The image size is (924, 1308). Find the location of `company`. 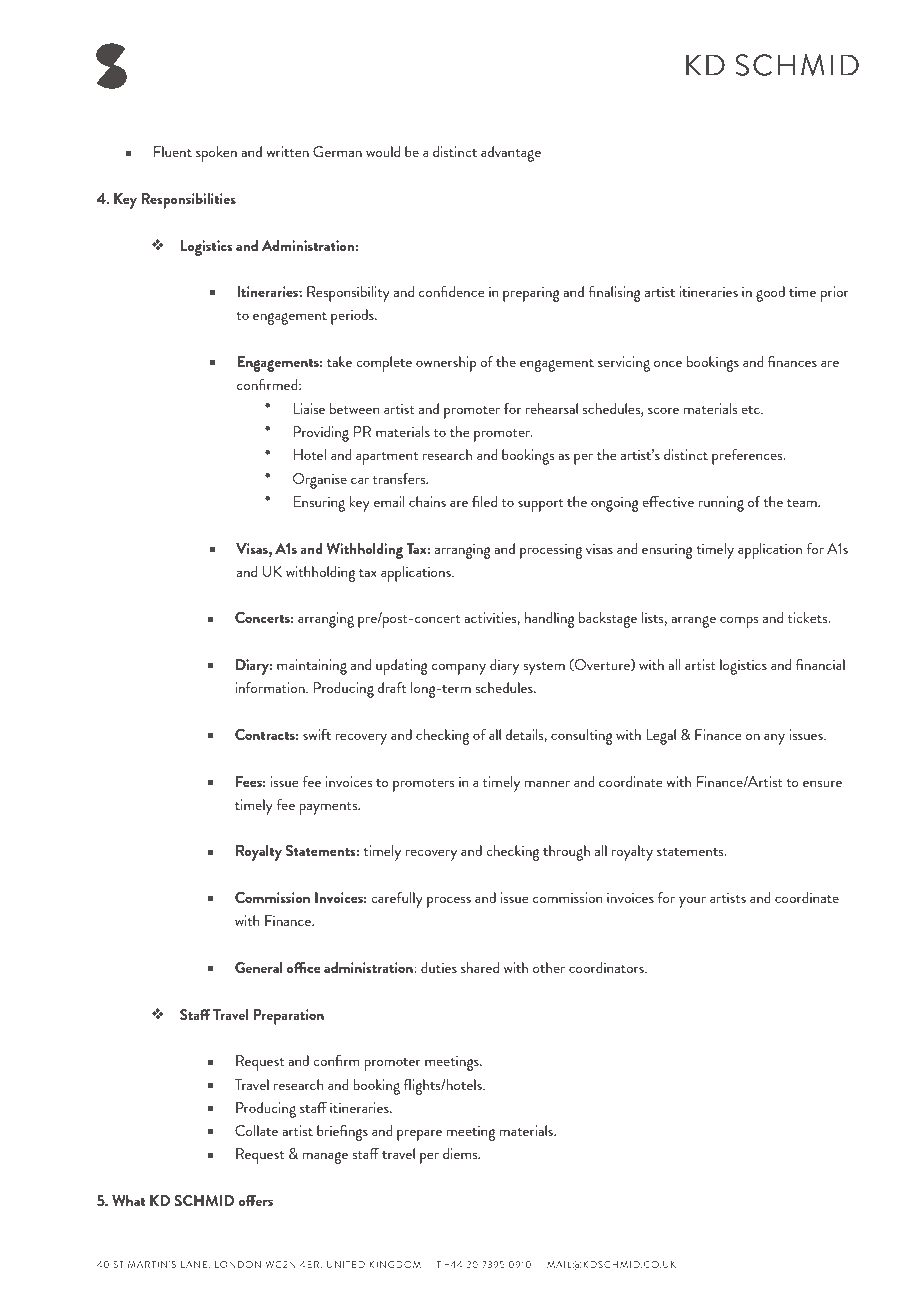

company is located at coordinates (459, 669).
